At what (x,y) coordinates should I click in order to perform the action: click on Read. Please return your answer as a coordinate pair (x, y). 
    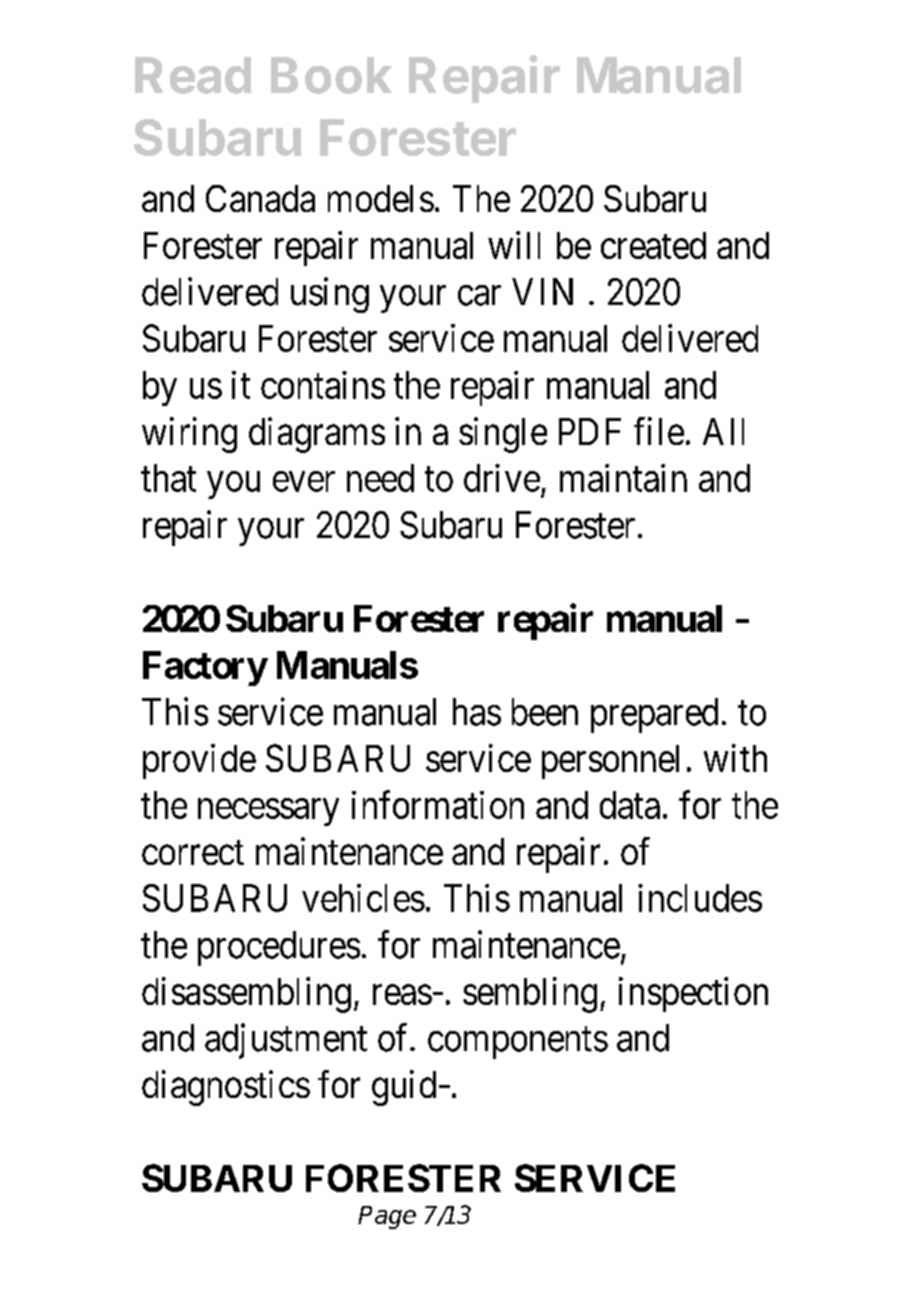
    Looking at the image, I should click on (193, 75).
